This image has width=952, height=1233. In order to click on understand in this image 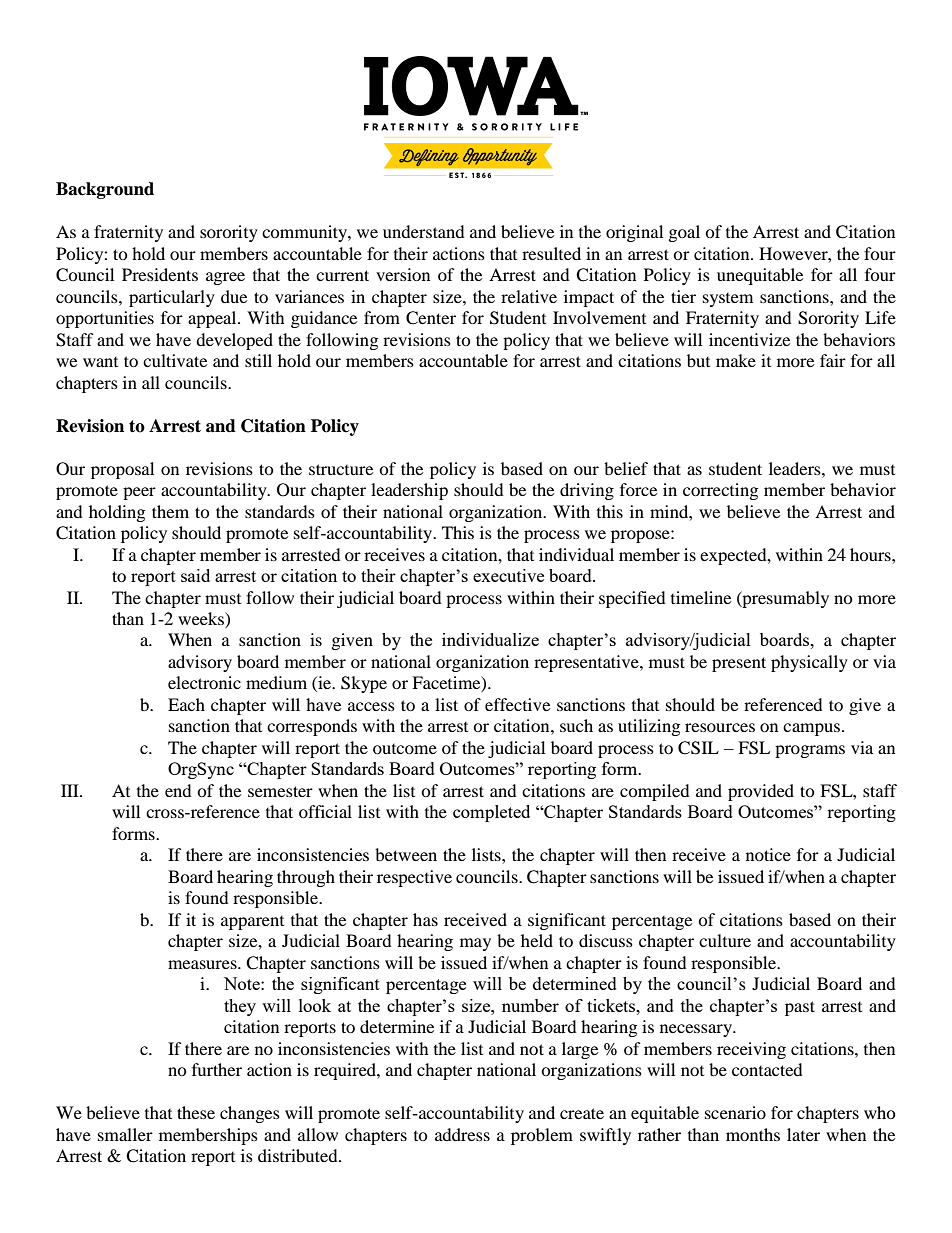, I will do `click(424, 231)`.
